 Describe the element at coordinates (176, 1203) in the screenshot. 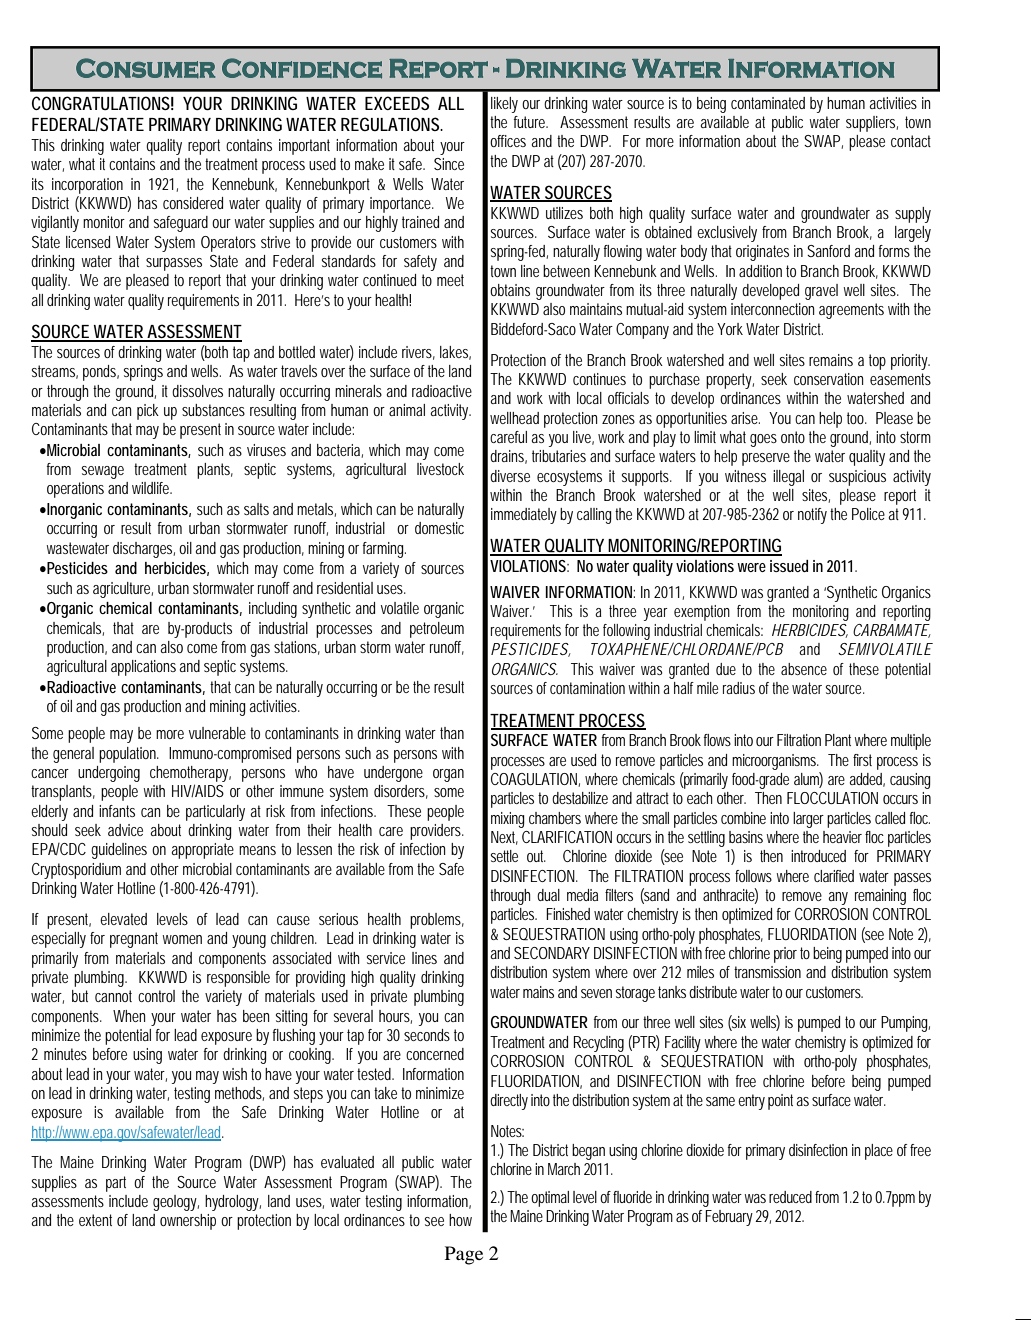

I see `geology` at that location.
